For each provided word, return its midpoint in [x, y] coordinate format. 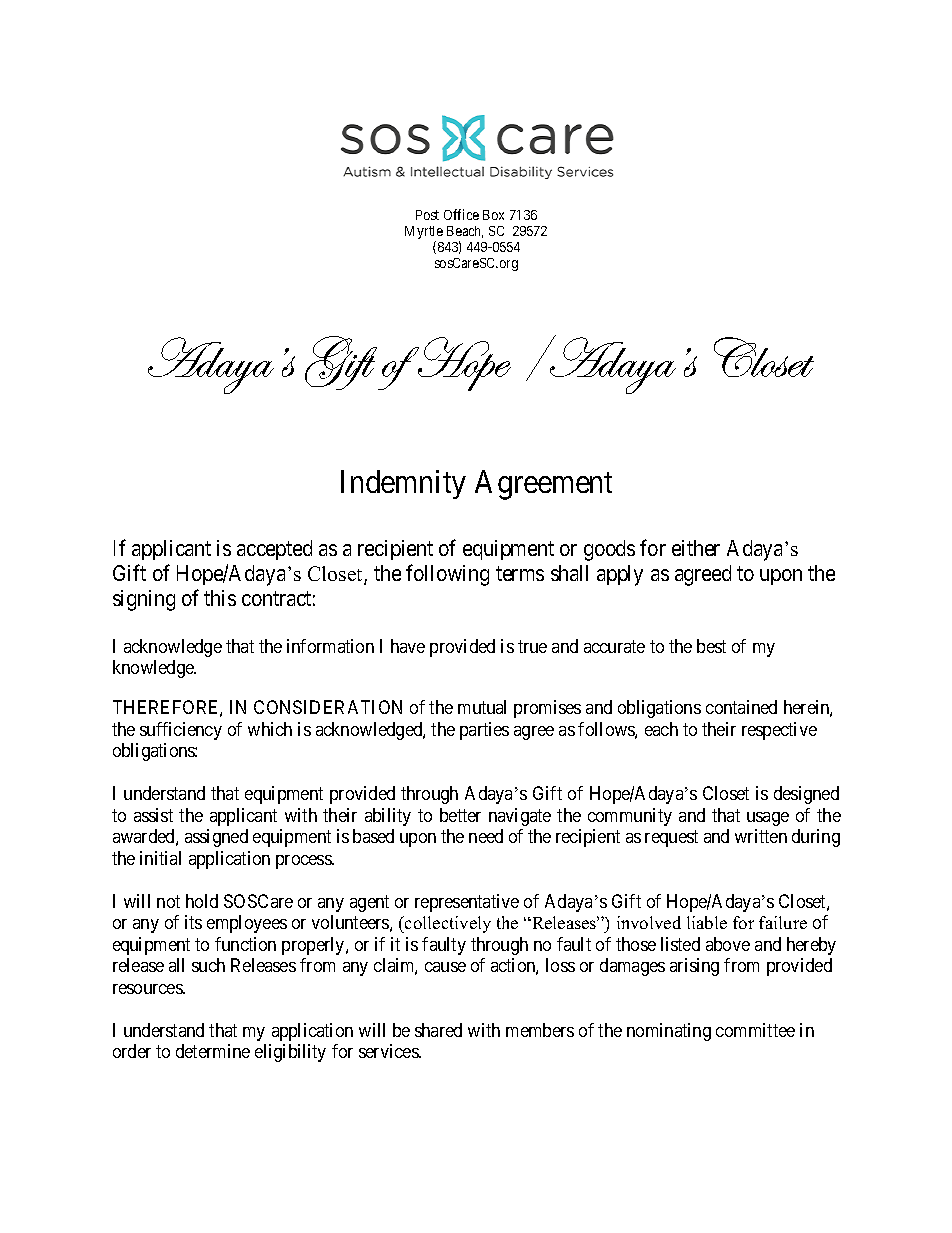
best [711, 646]
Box [493, 215]
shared [438, 1030]
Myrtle [424, 234]
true [532, 646]
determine [213, 1051]
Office [461, 214]
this [220, 598]
